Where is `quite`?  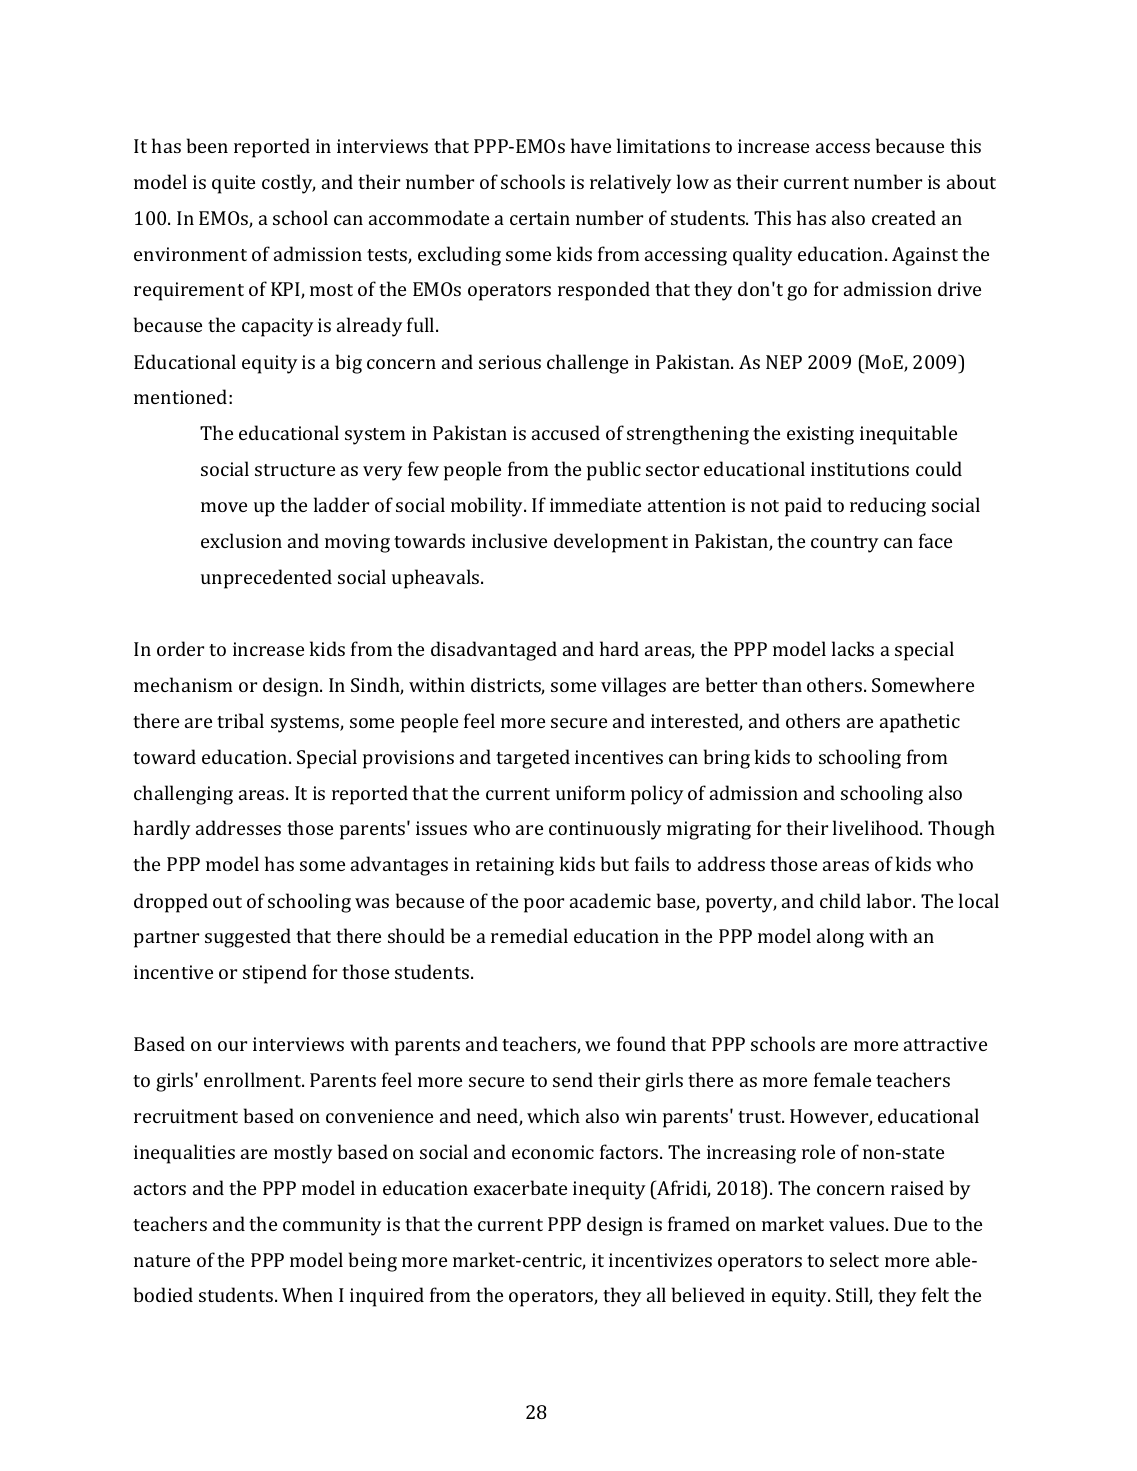
quite is located at coordinates (233, 184).
